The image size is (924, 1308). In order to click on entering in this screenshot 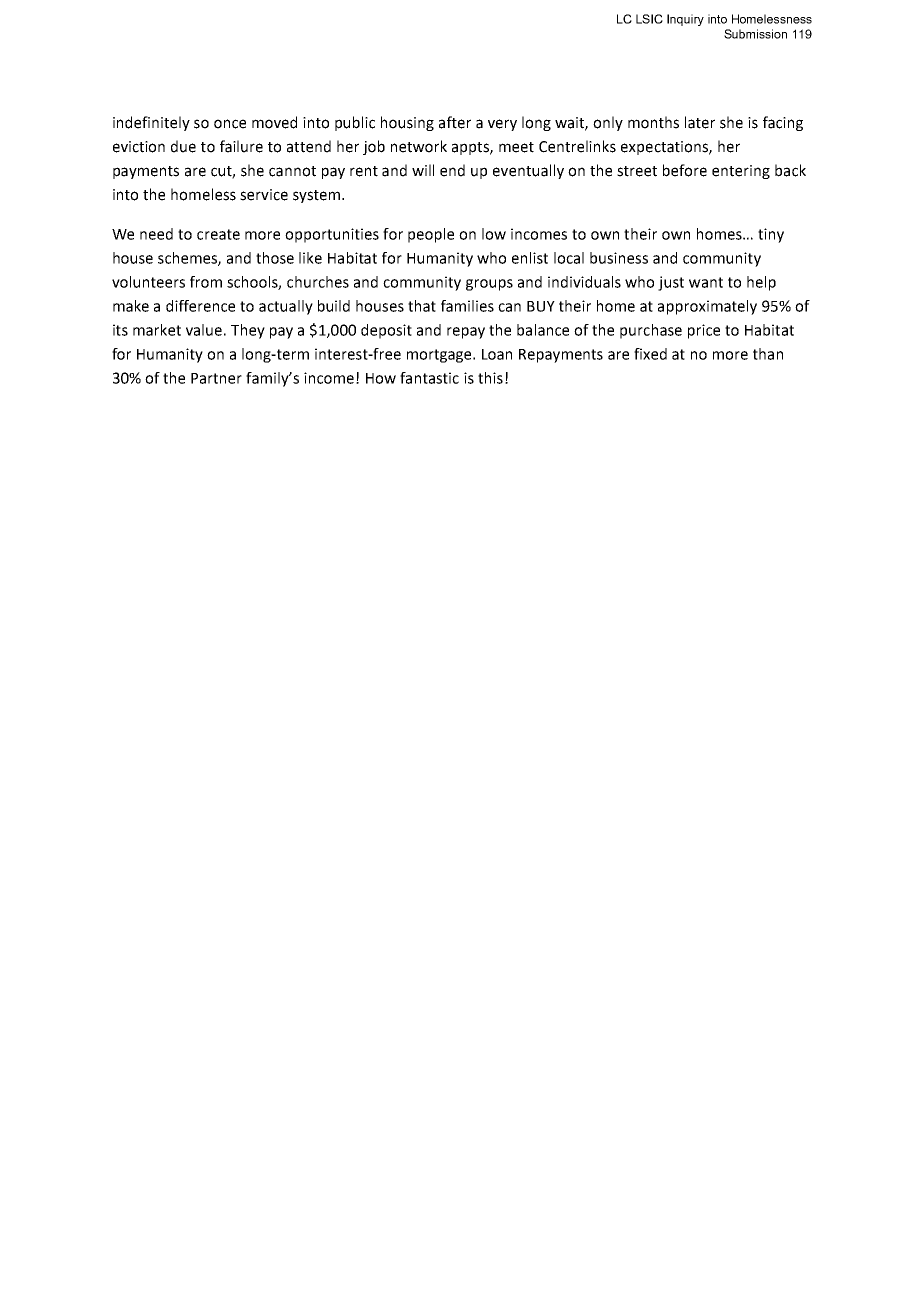, I will do `click(741, 172)`.
